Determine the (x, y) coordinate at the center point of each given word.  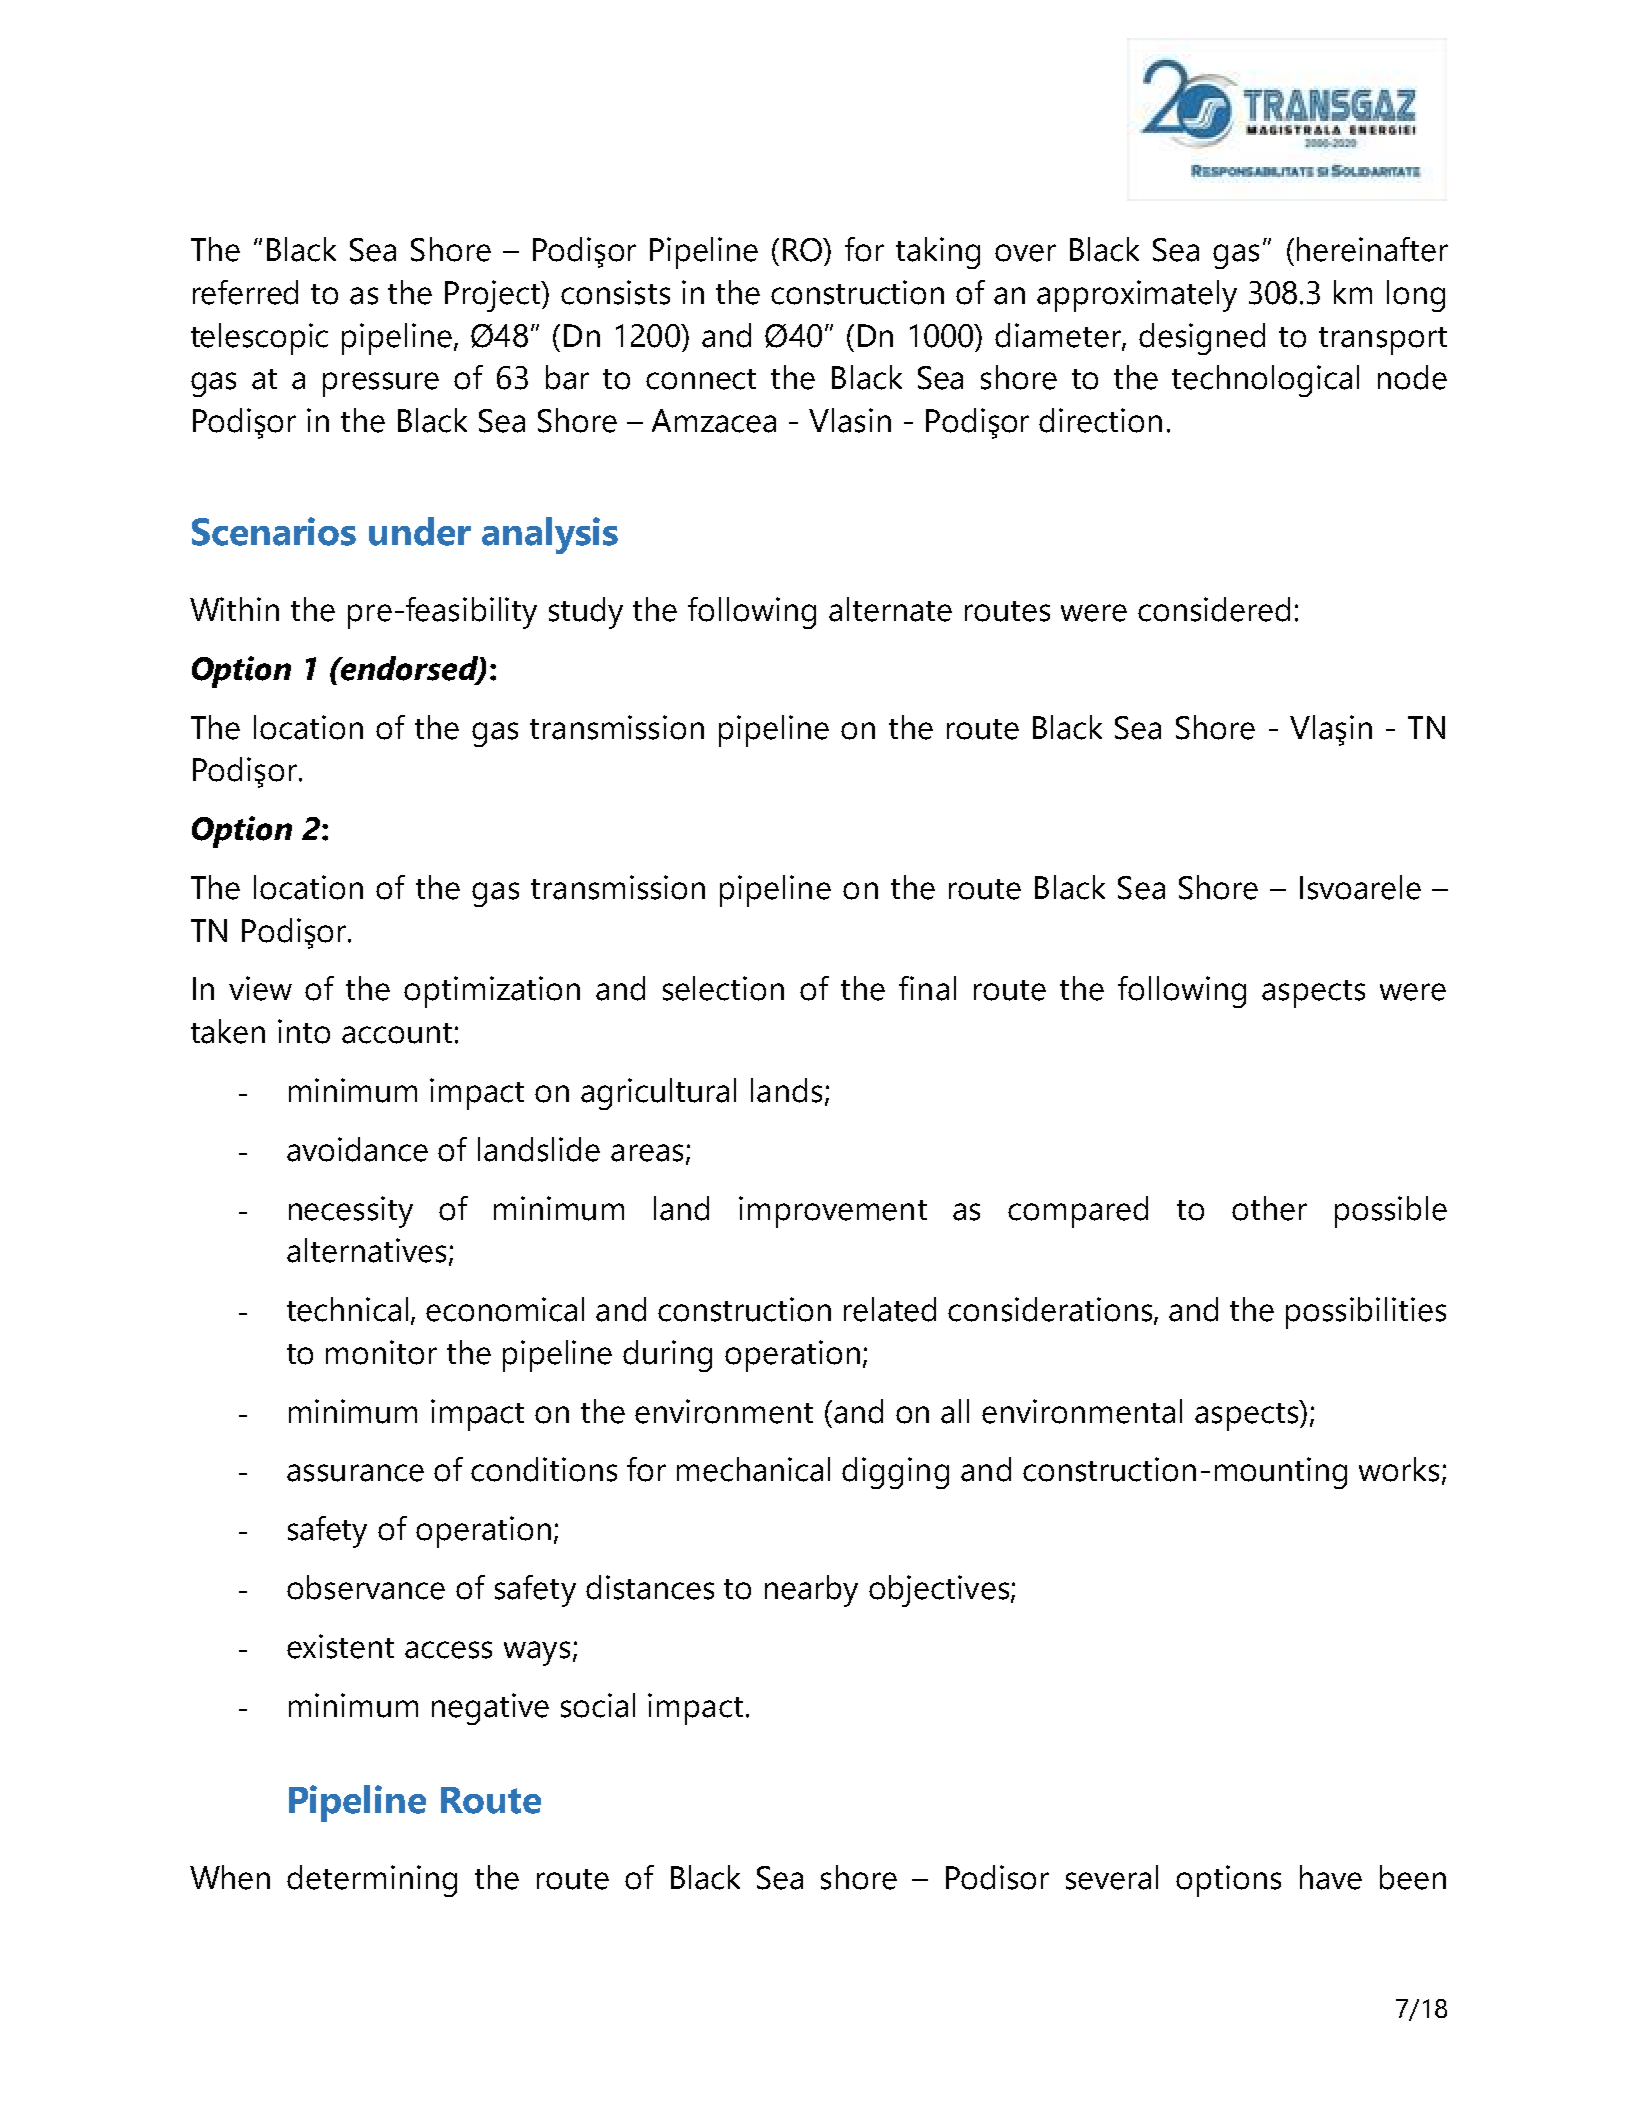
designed (1202, 339)
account (397, 1033)
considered (1214, 609)
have (1331, 1877)
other (1269, 1208)
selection (723, 988)
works (1399, 1469)
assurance (355, 1473)
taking (938, 253)
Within (234, 609)
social (598, 1705)
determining (372, 1881)
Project (494, 296)
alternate (890, 609)
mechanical (753, 1469)
